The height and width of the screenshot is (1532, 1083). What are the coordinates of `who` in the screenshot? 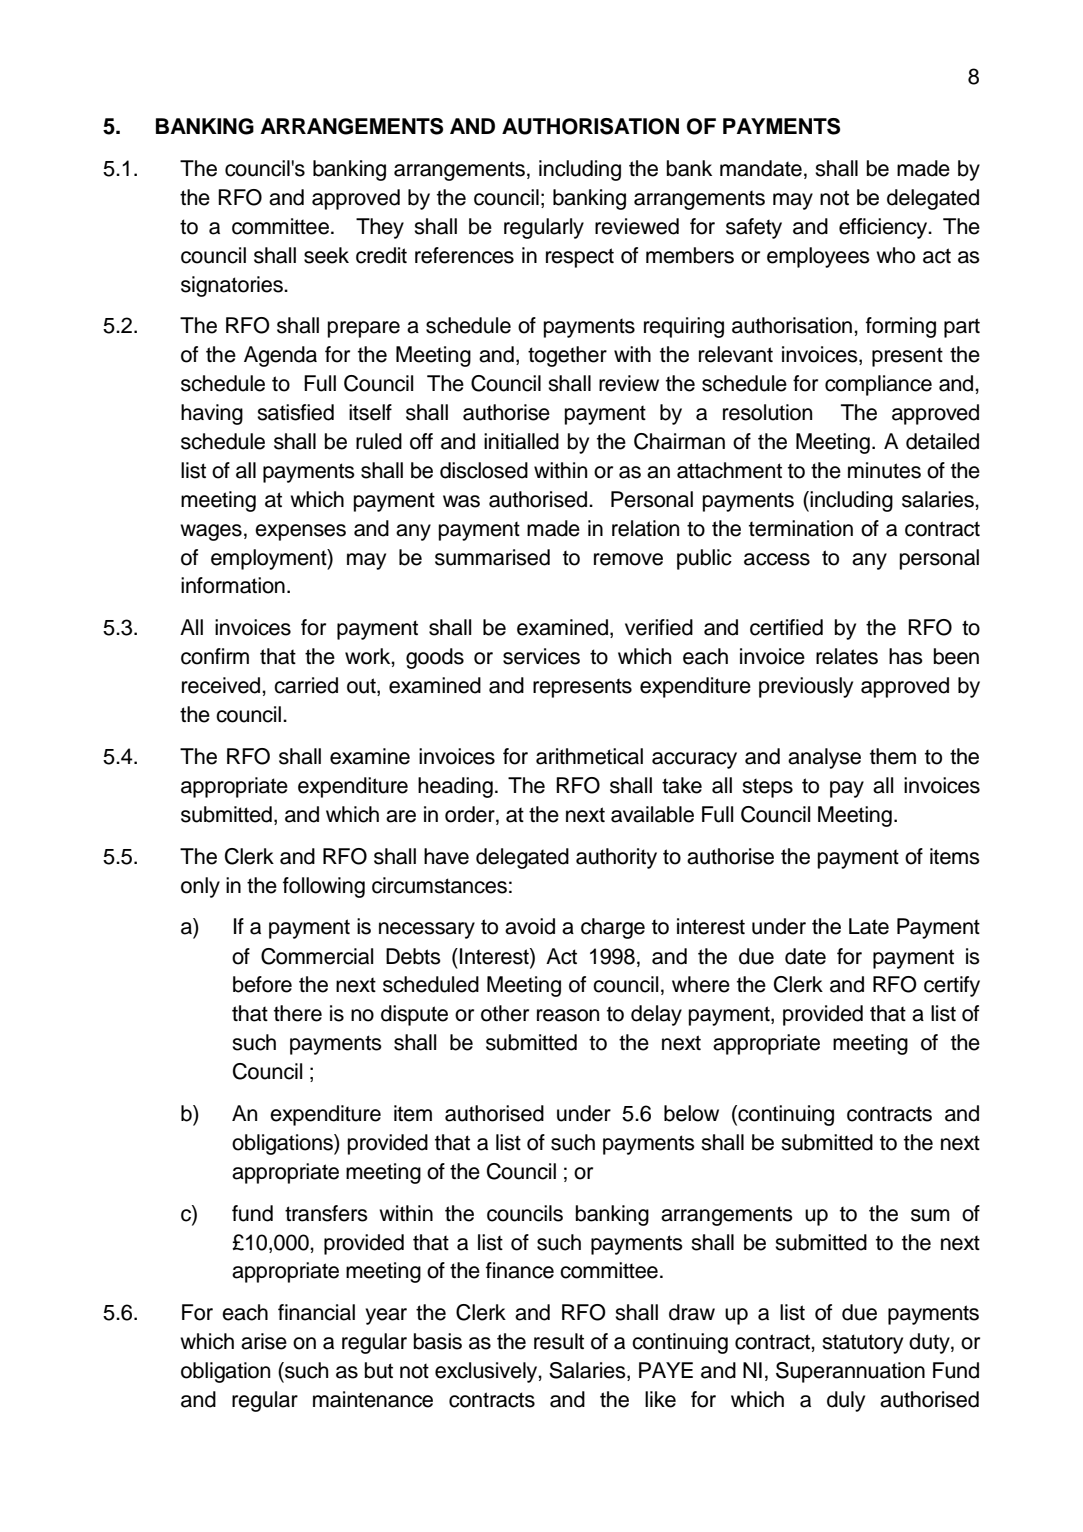 It's located at (895, 255).
